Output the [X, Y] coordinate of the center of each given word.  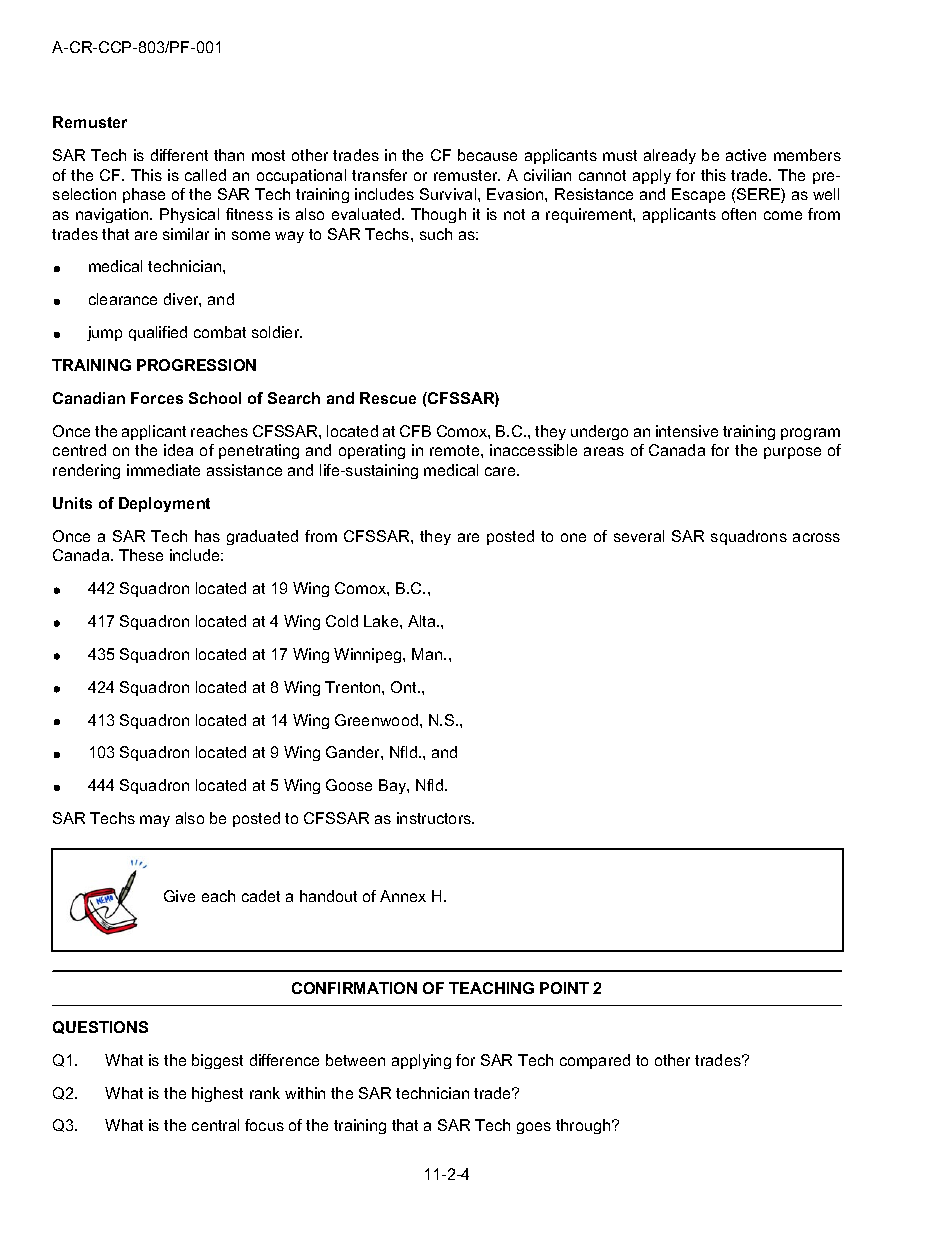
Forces [157, 398]
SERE [758, 195]
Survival [449, 194]
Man [428, 654]
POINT [564, 988]
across [816, 537]
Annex [403, 896]
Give [179, 896]
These [141, 555]
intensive [687, 431]
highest [217, 1094]
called [205, 175]
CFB [415, 431]
